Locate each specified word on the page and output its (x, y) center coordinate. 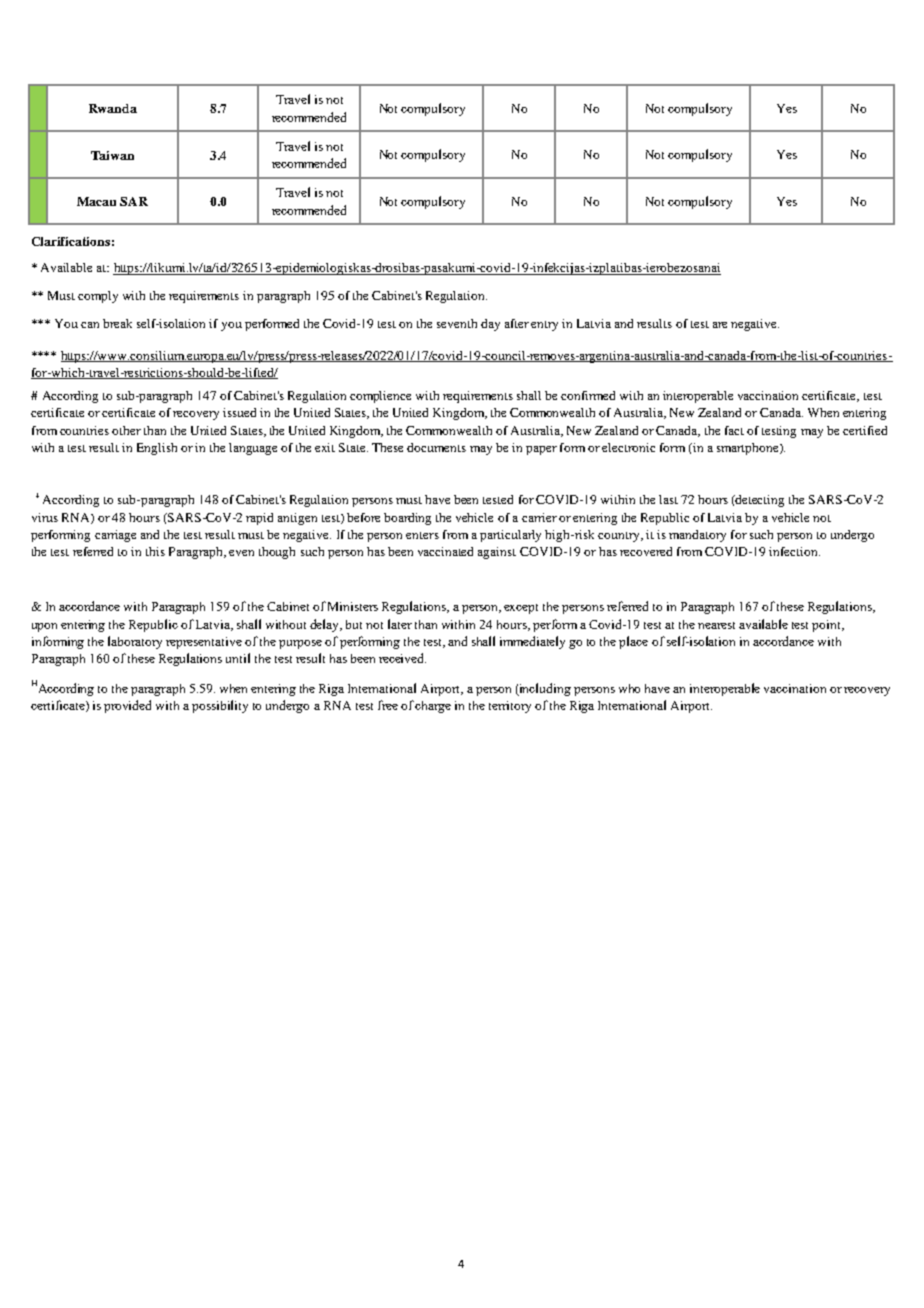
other (126, 430)
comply (98, 297)
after (517, 323)
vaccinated (445, 551)
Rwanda (113, 108)
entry (544, 326)
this (155, 551)
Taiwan (112, 155)
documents (436, 447)
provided (127, 706)
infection (794, 551)
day (490, 325)
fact (734, 430)
